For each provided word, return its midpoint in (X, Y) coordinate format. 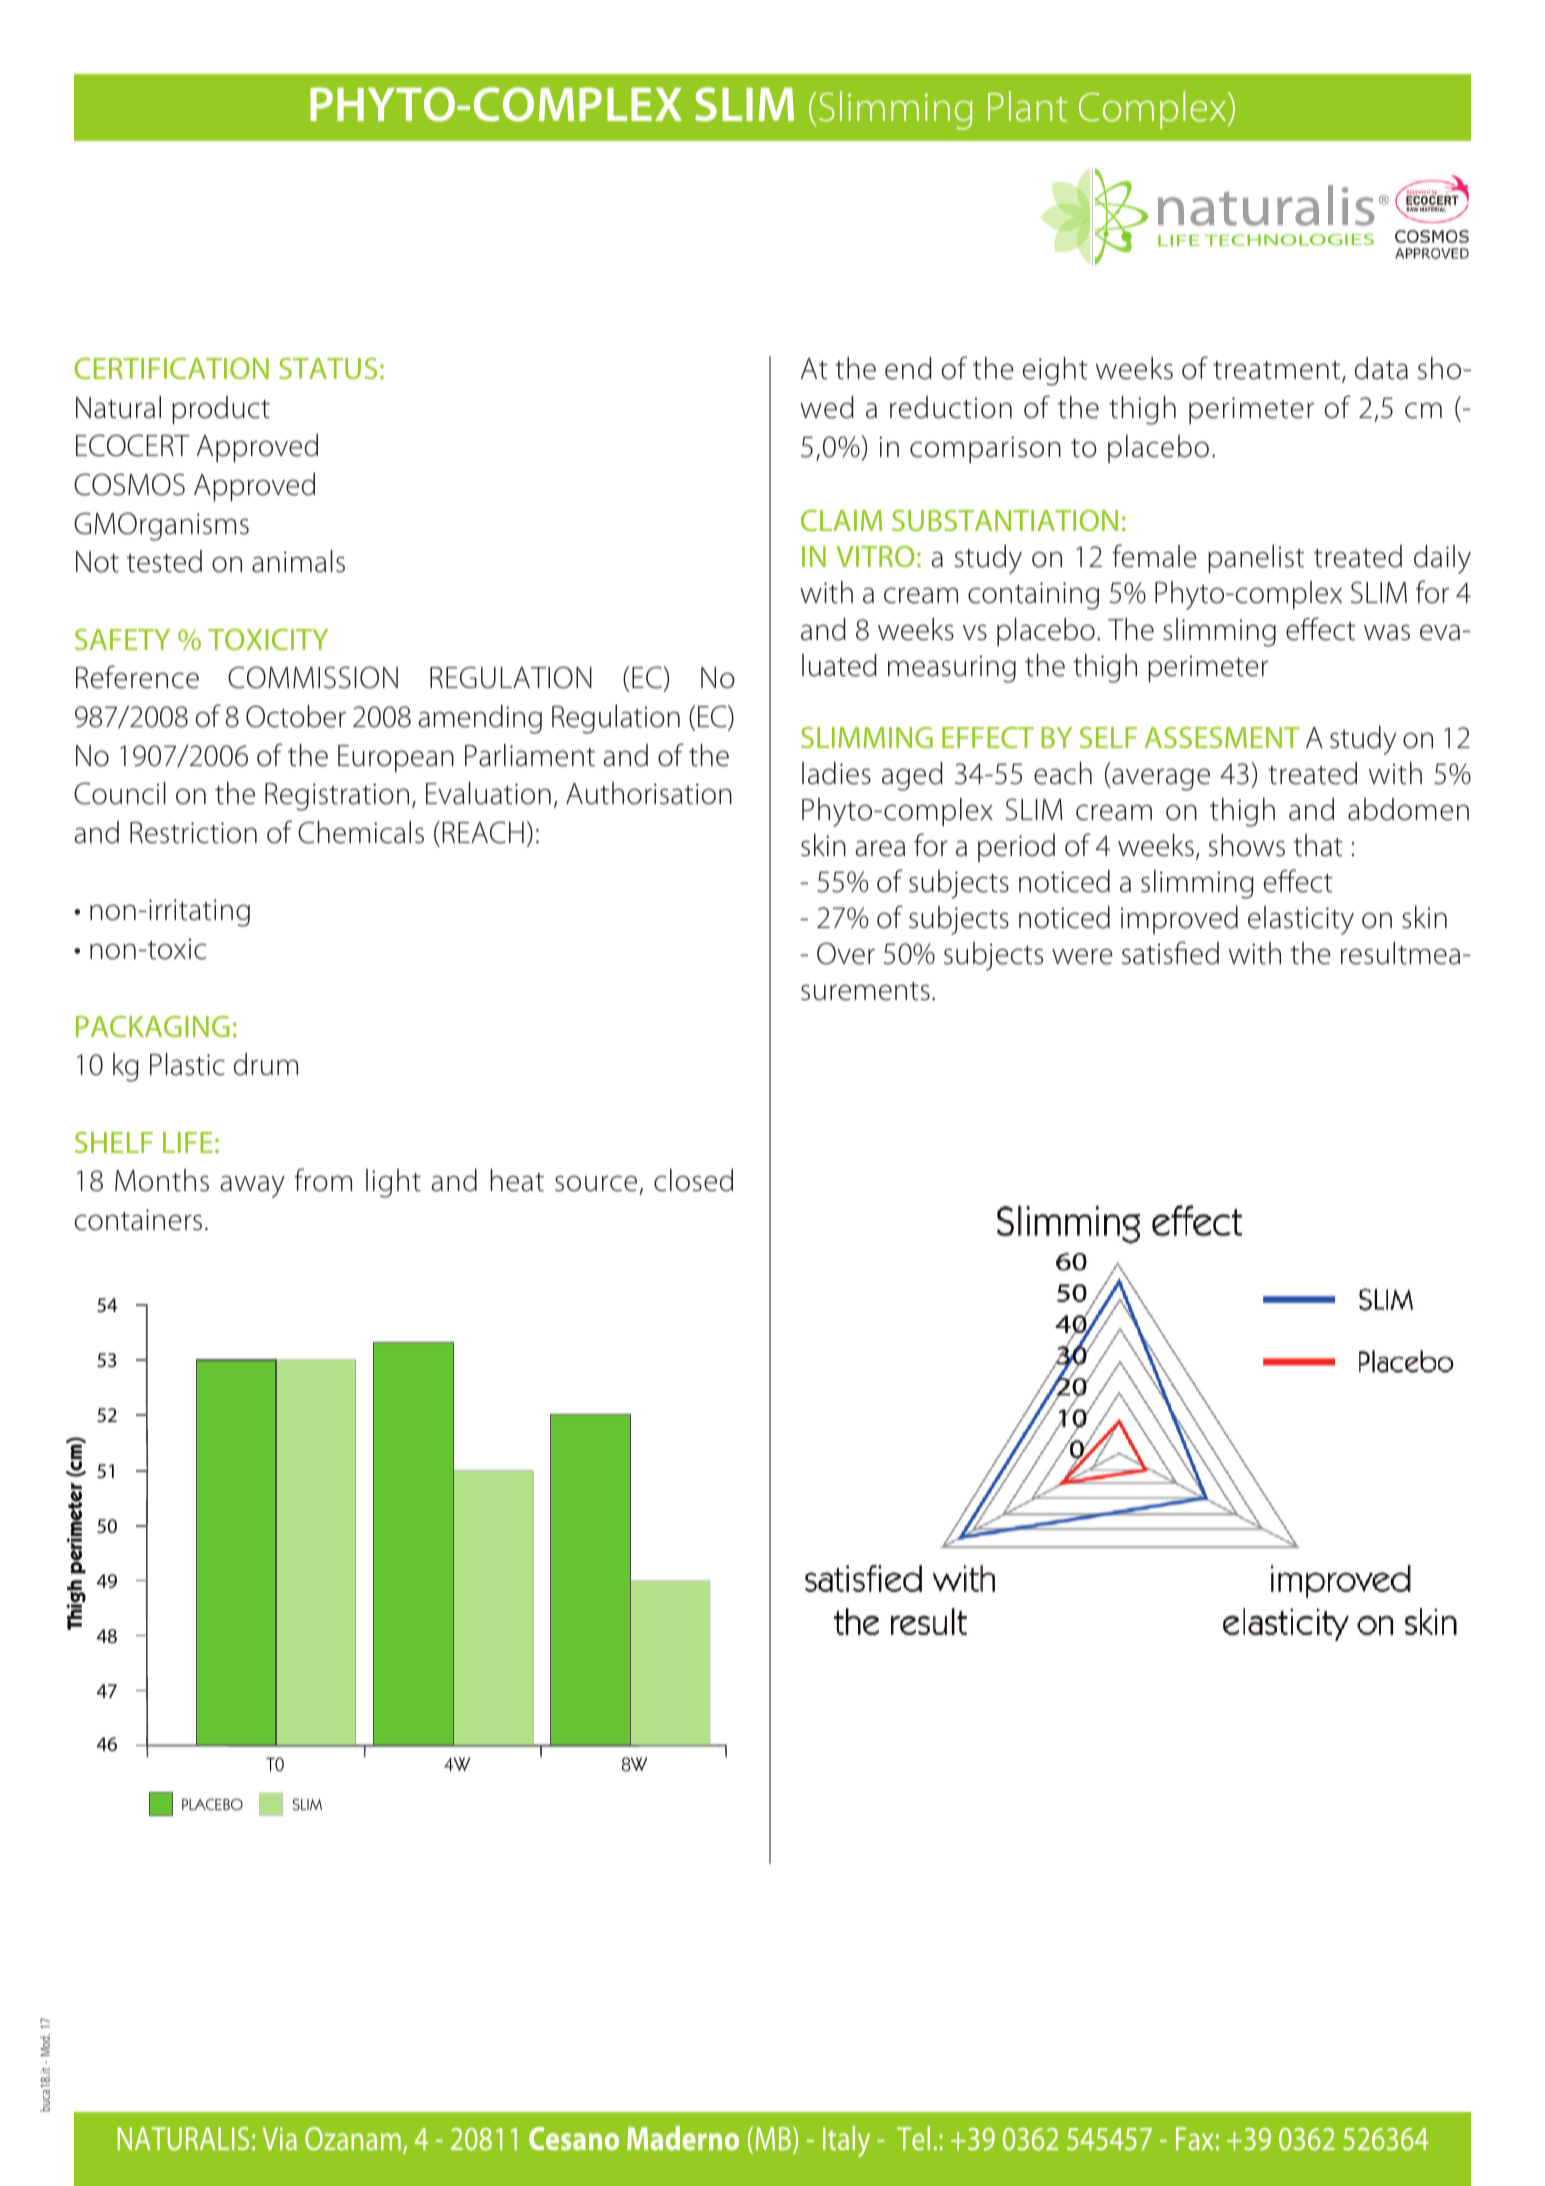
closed (693, 1180)
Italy (846, 2141)
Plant (1027, 106)
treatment (1278, 371)
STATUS (328, 368)
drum (266, 1064)
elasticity (1301, 920)
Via (279, 2138)
